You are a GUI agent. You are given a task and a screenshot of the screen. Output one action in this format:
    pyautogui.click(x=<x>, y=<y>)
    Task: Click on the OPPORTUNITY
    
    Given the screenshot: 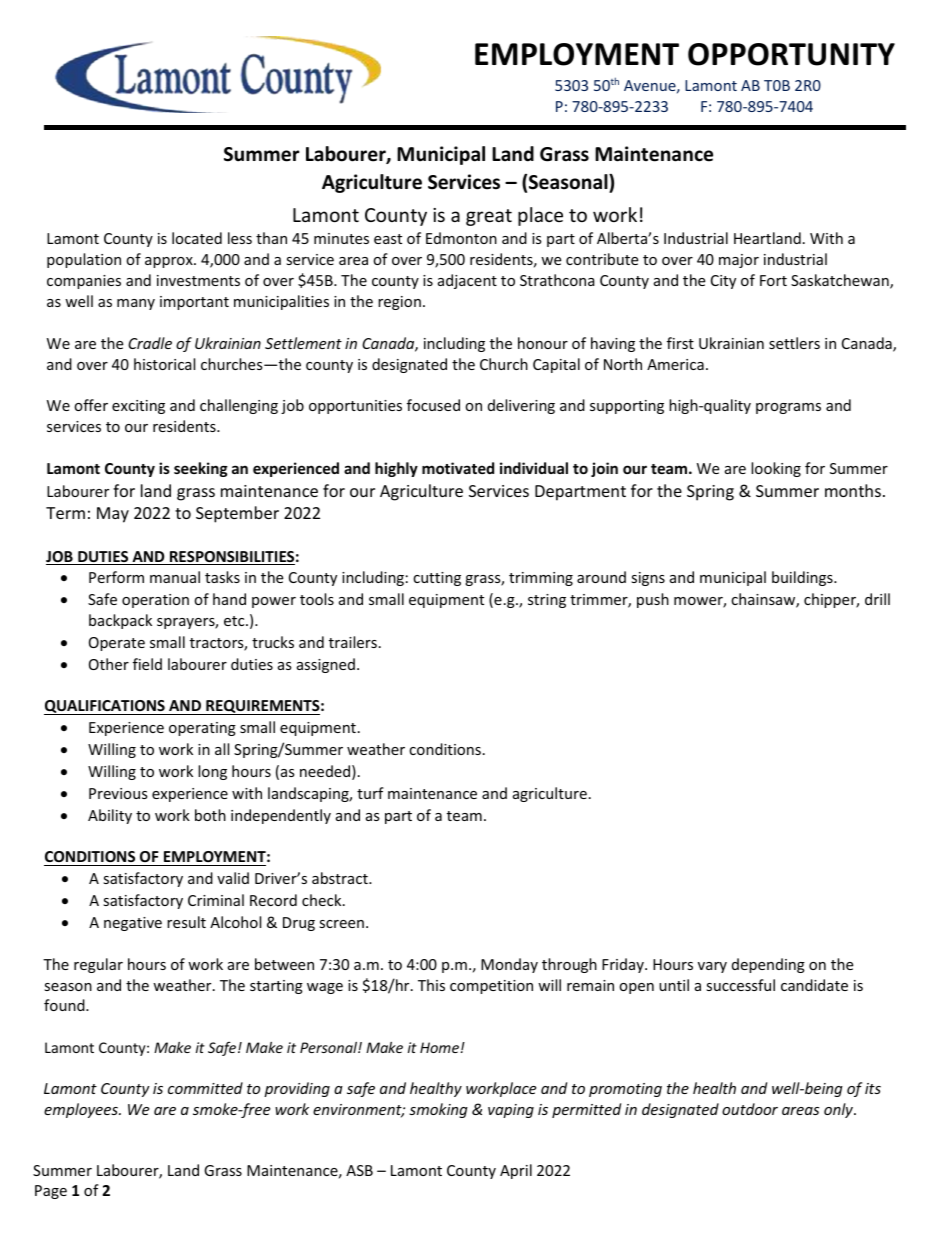 What is the action you would take?
    pyautogui.click(x=791, y=54)
